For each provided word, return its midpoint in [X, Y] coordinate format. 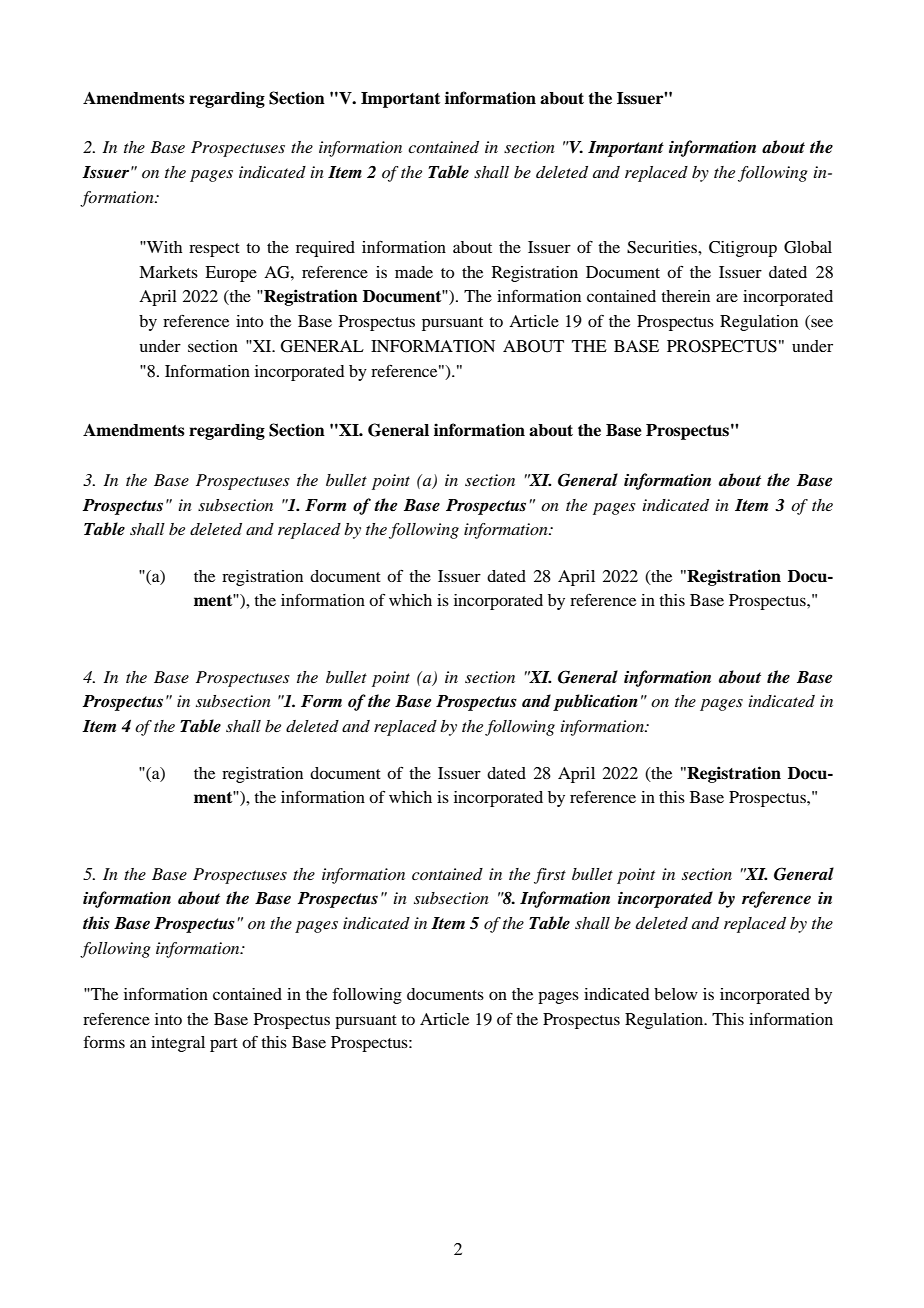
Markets [168, 272]
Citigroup [743, 249]
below [676, 994]
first [550, 876]
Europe [231, 274]
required [325, 249]
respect [214, 250]
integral [178, 1044]
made [414, 272]
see [821, 324]
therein [685, 296]
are [727, 297]
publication [595, 702]
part [224, 1045]
